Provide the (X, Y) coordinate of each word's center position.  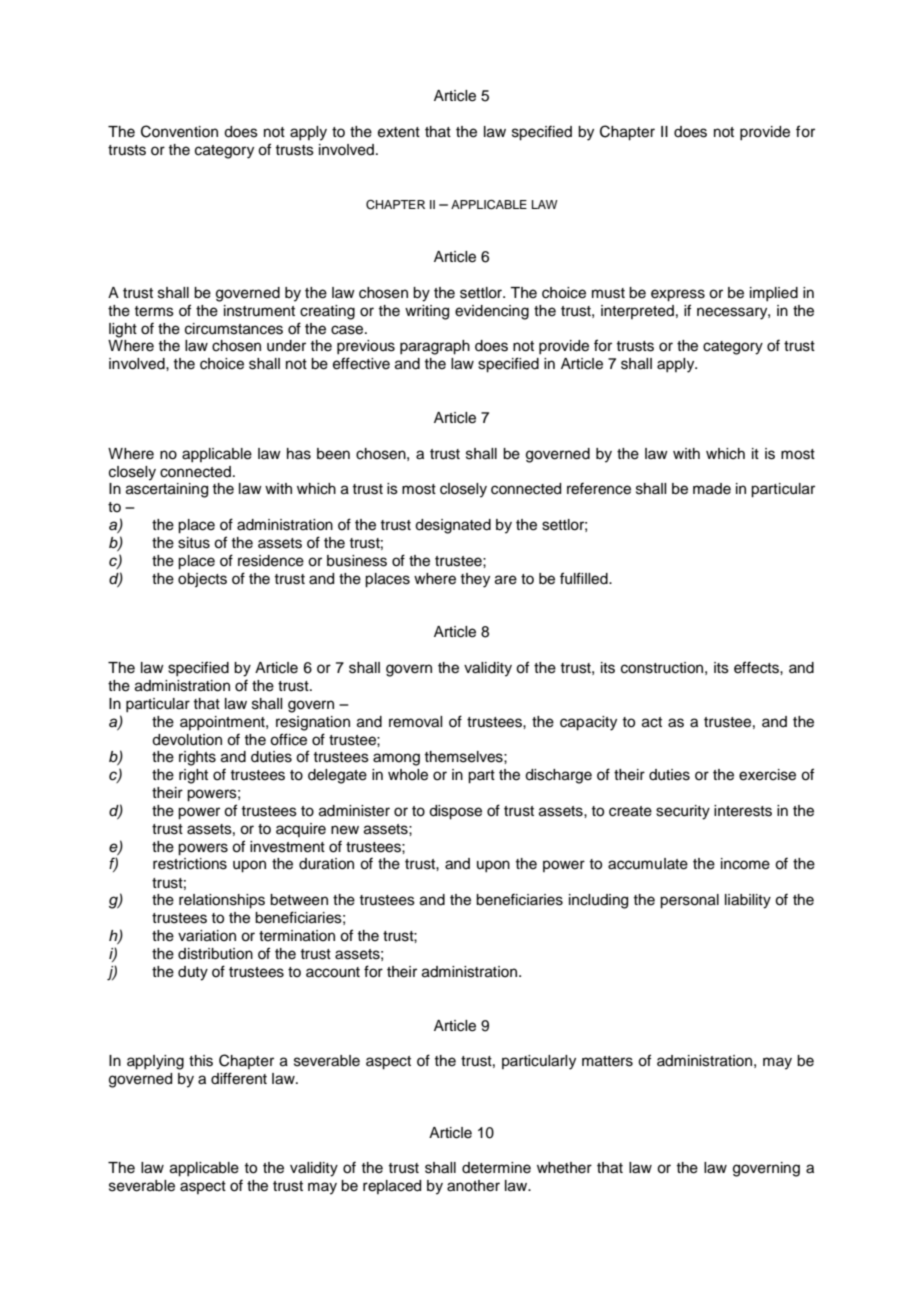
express (678, 295)
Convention (179, 131)
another (473, 1186)
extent (399, 132)
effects (757, 667)
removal (415, 722)
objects (202, 580)
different (239, 1078)
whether (564, 1168)
